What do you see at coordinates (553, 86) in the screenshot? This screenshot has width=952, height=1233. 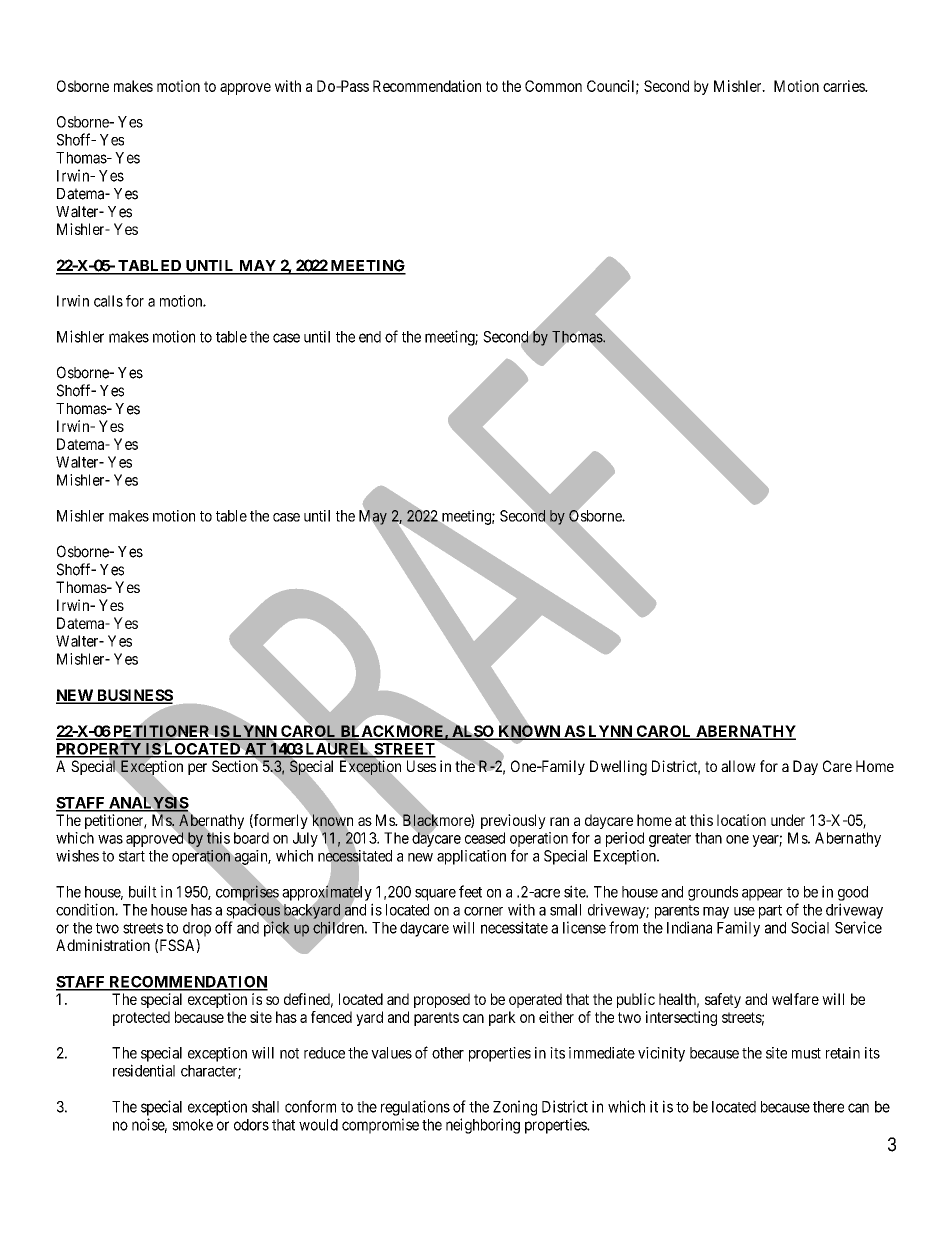 I see `Common` at bounding box center [553, 86].
